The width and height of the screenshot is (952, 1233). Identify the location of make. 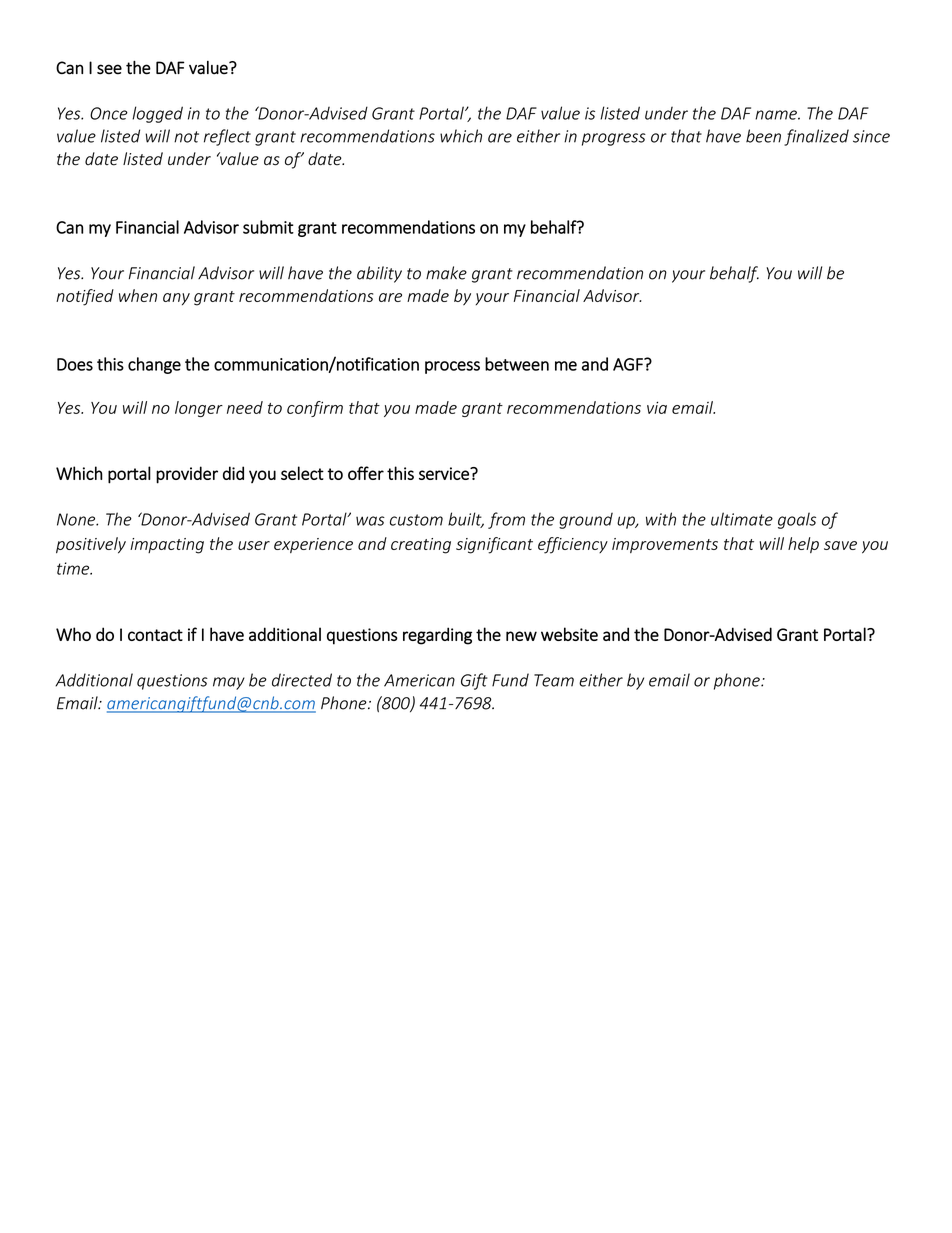
(446, 273).
